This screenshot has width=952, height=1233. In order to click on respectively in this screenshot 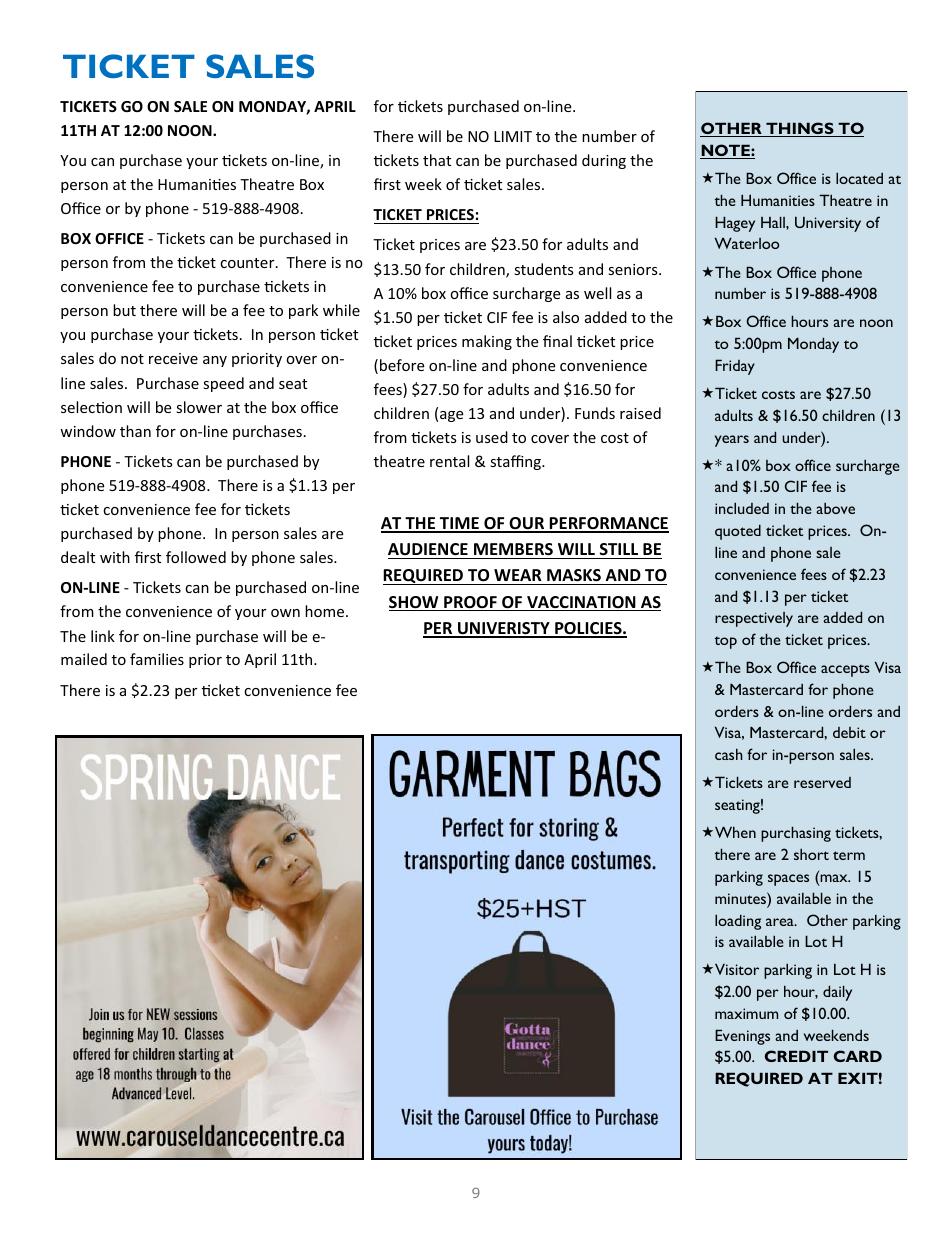, I will do `click(754, 619)`.
